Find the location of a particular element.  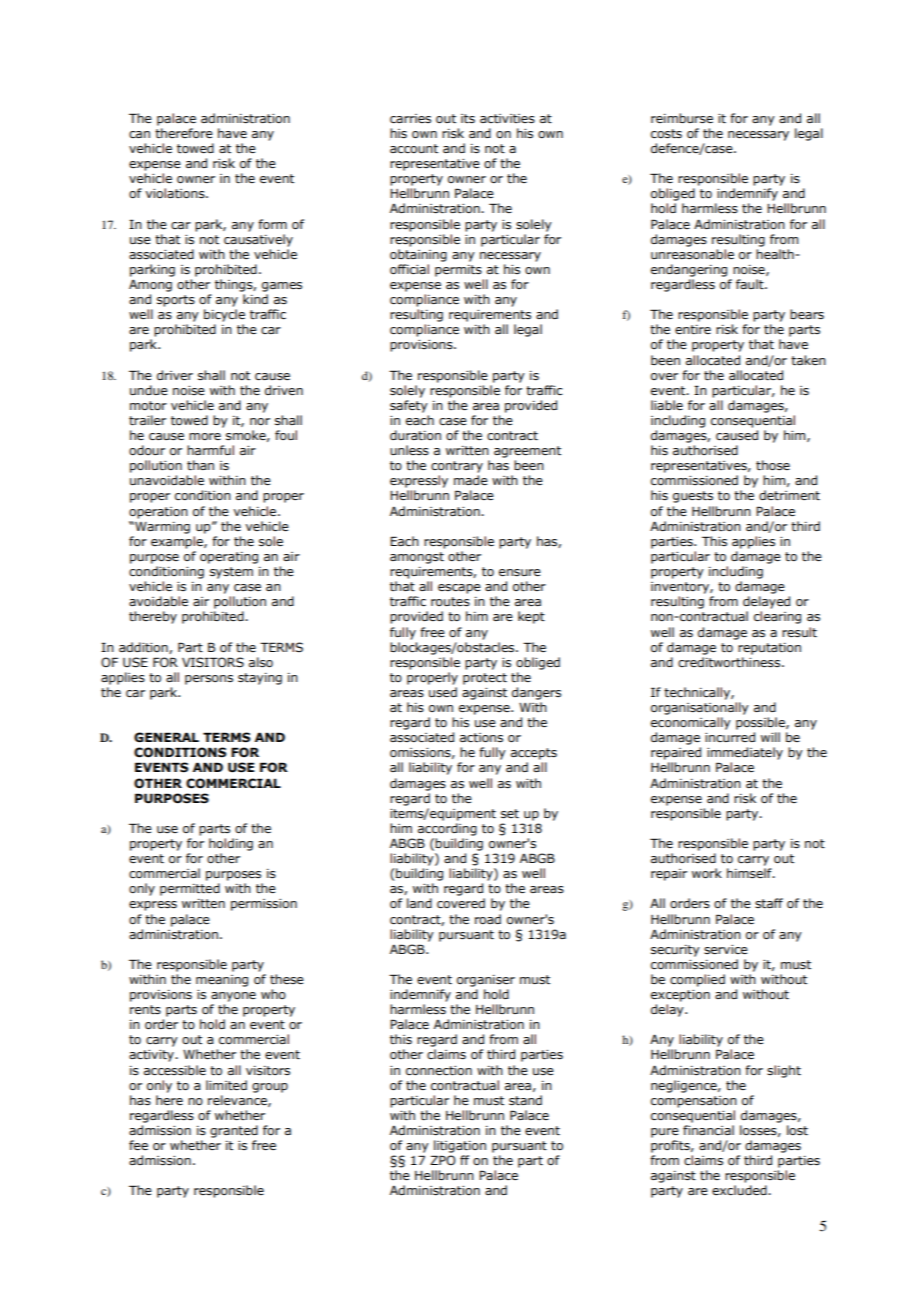

activities is located at coordinates (507, 119).
